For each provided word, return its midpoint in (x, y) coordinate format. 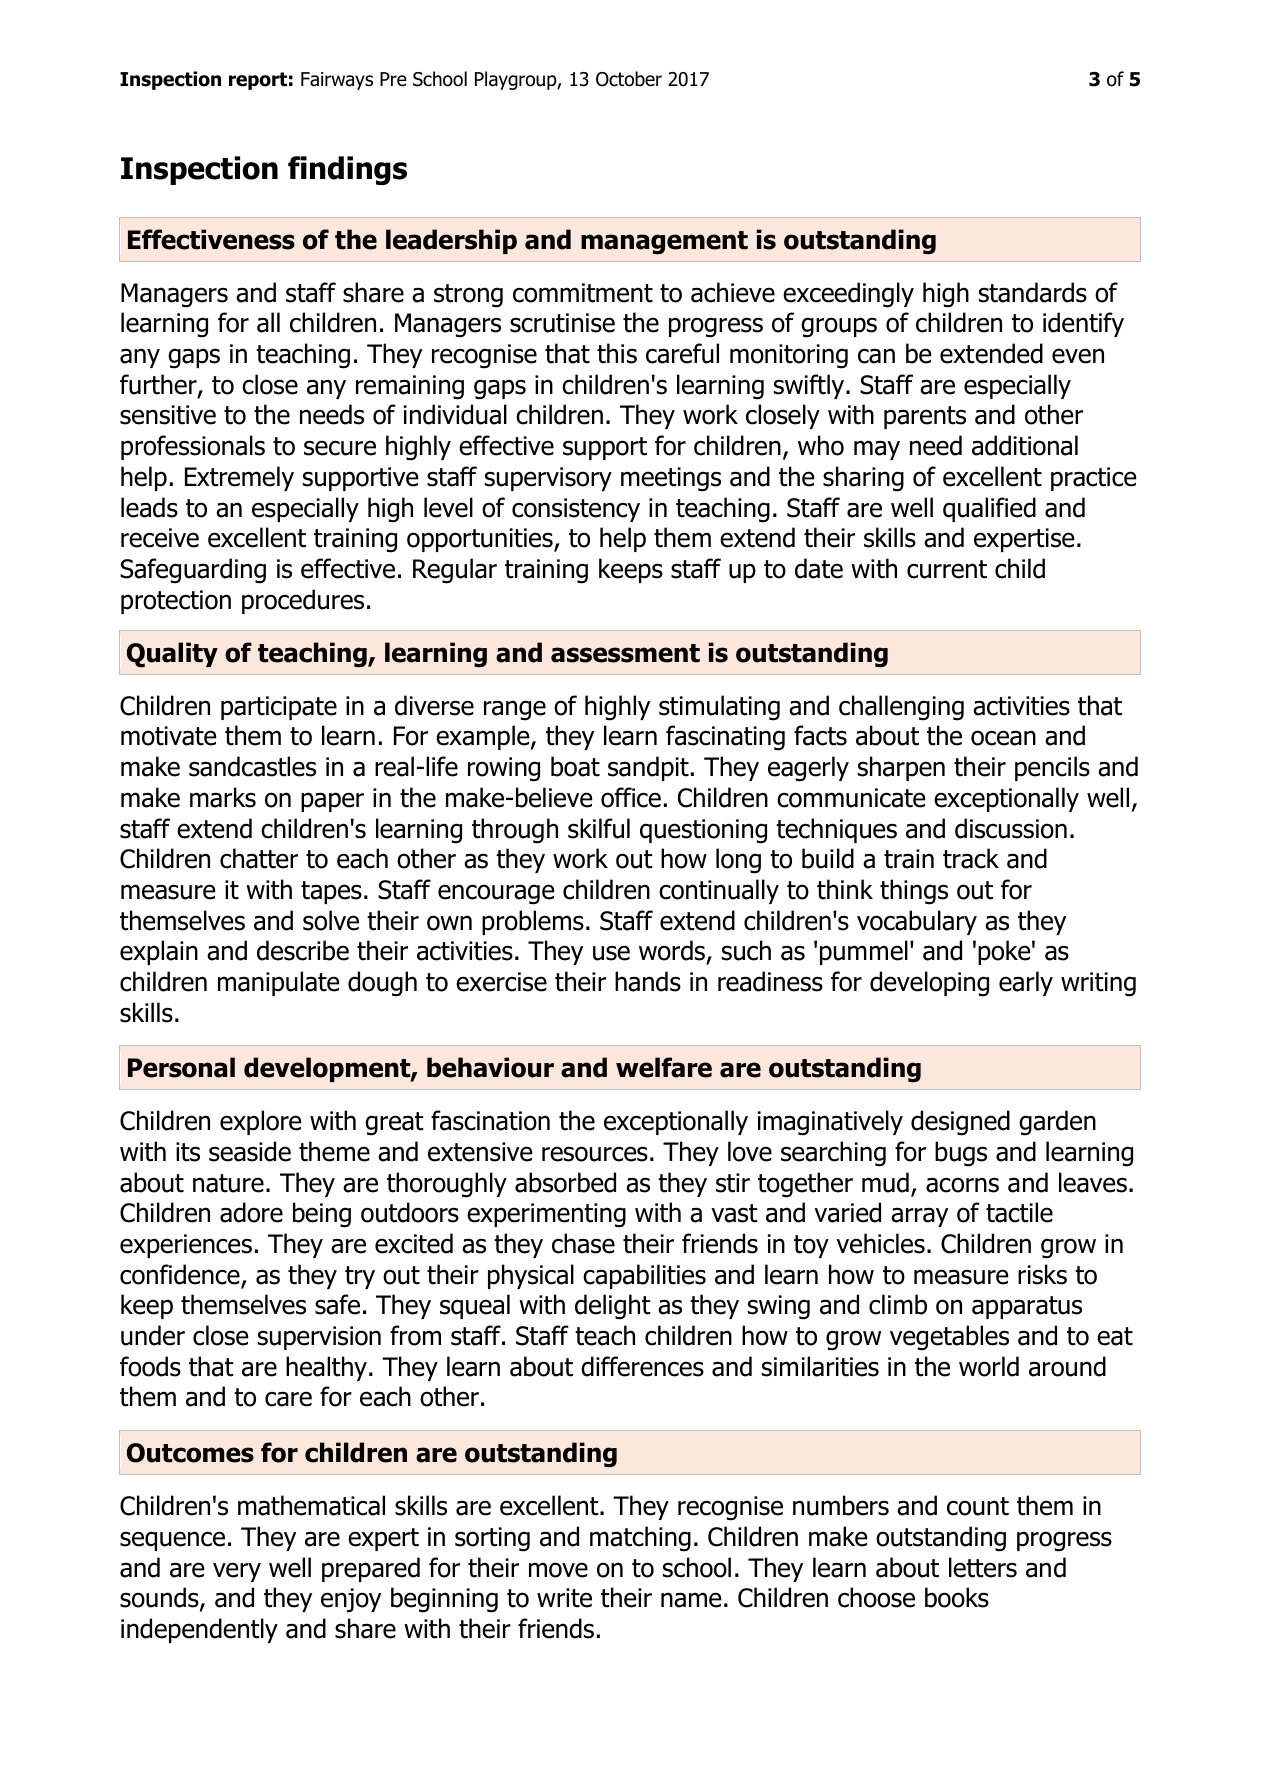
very (237, 1572)
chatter (259, 858)
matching (640, 1539)
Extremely (239, 478)
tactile (1019, 1212)
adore (251, 1212)
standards (1033, 292)
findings (347, 170)
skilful (599, 828)
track (971, 858)
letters (983, 1567)
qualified (989, 509)
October (629, 79)
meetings (671, 479)
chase (583, 1243)
